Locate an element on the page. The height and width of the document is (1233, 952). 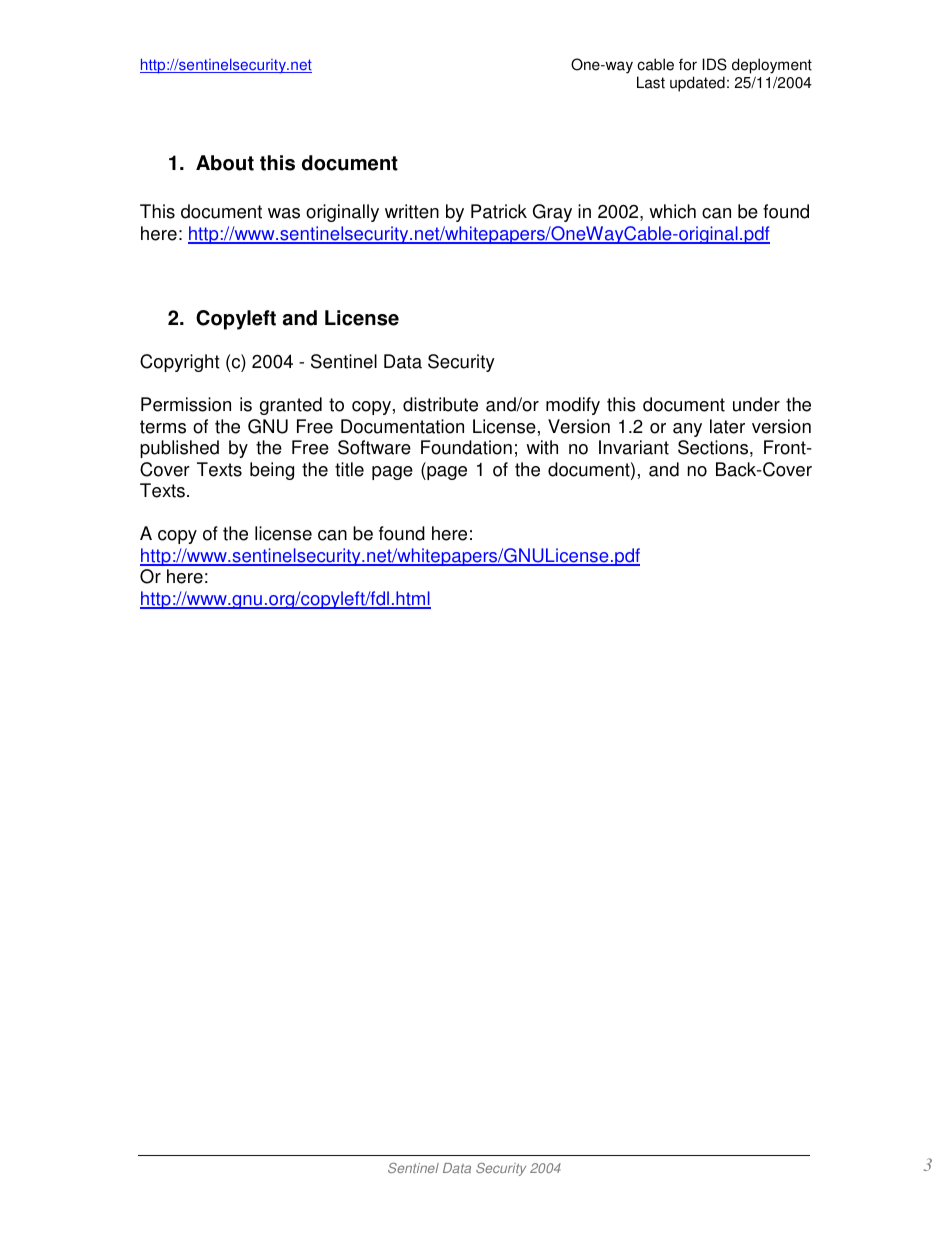
About is located at coordinates (225, 163).
